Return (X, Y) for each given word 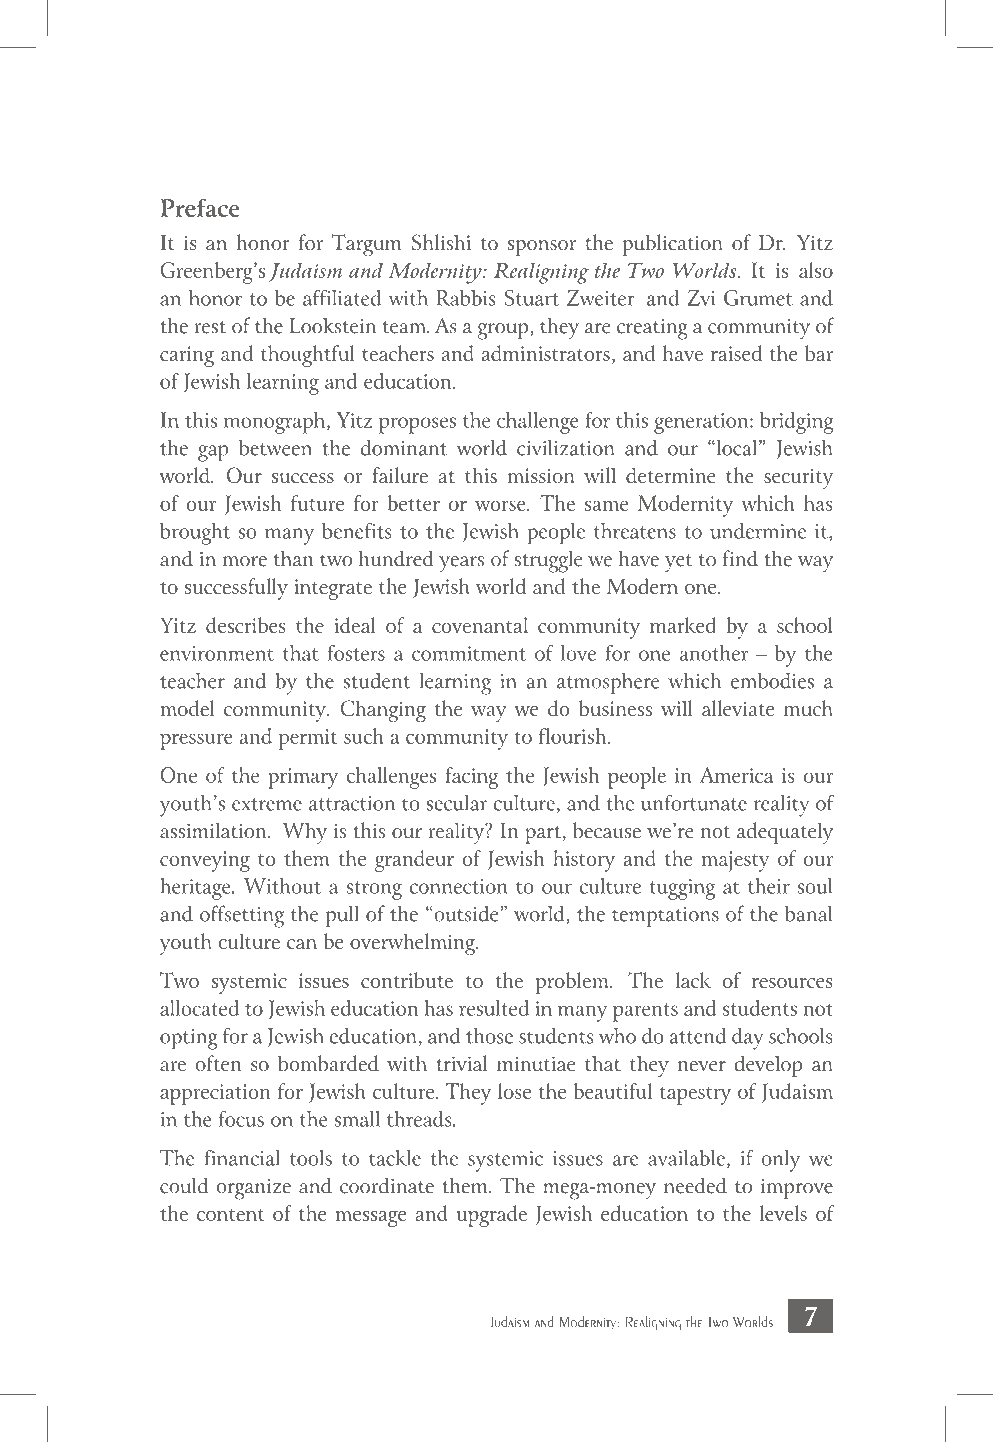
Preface (200, 208)
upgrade (492, 1216)
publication (673, 245)
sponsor (542, 248)
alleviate (738, 708)
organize (253, 1189)
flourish (574, 736)
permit (308, 739)
